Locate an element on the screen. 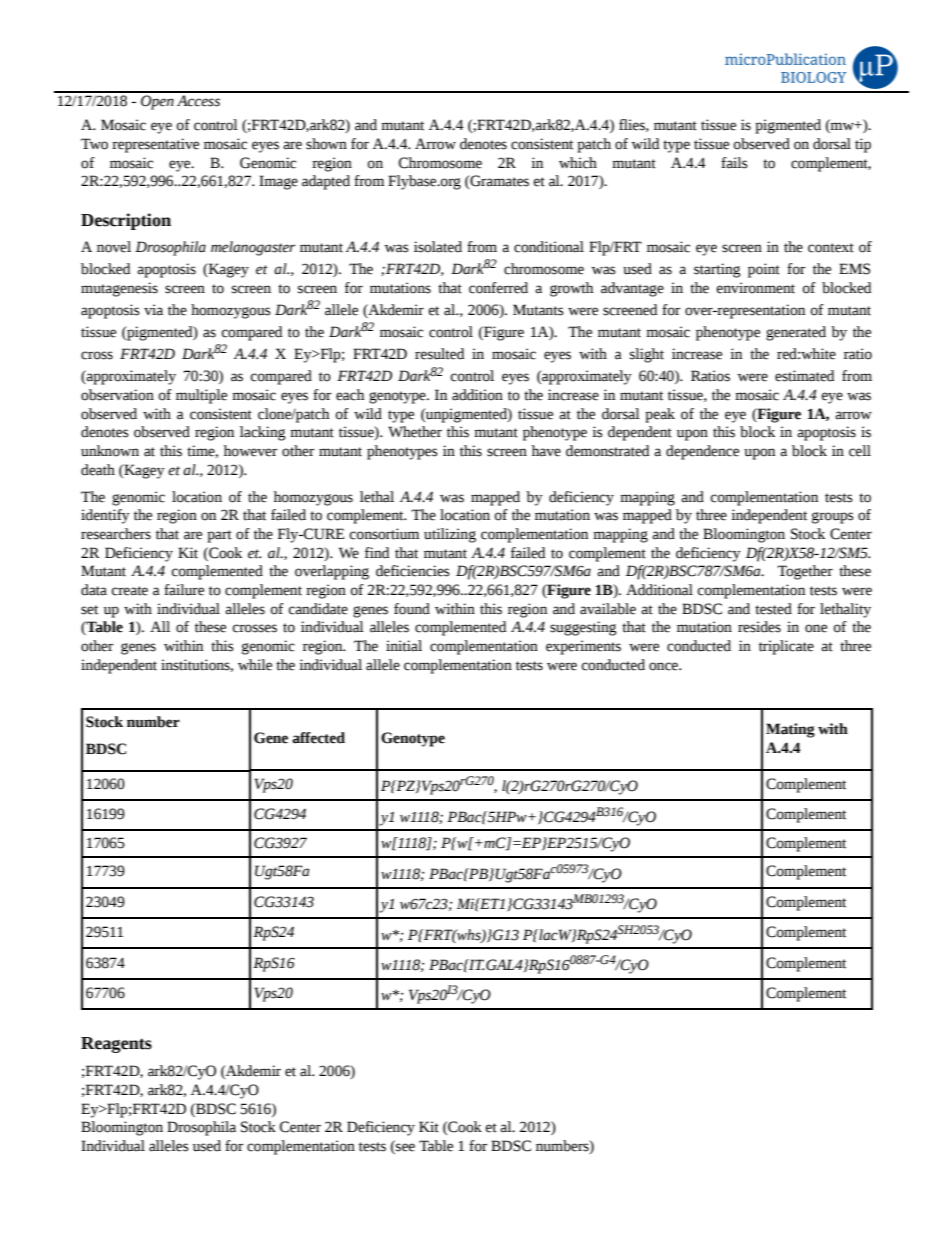  see is located at coordinates (404, 1146).
